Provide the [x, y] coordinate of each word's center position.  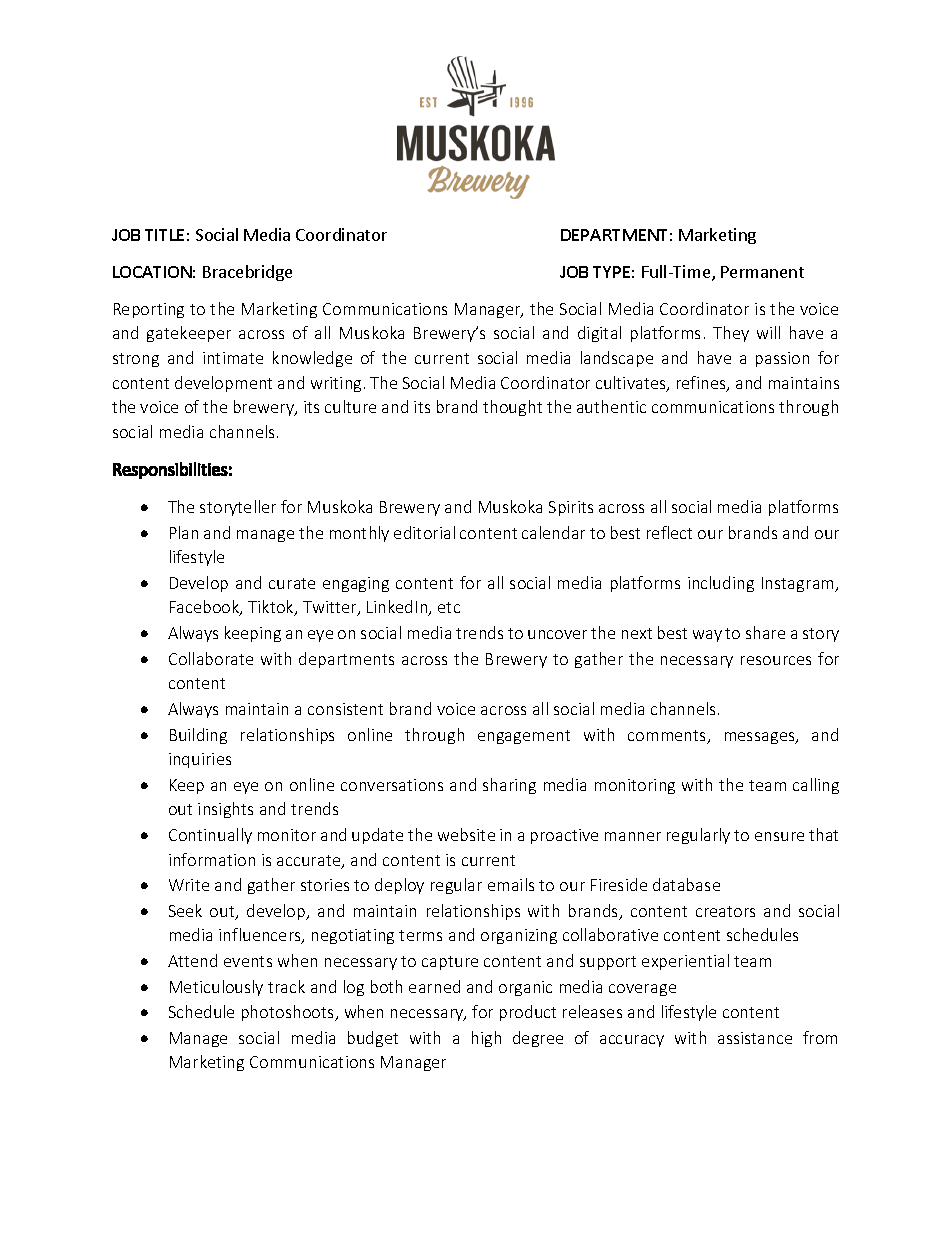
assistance [755, 1038]
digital [599, 334]
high [486, 1039]
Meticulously [216, 988]
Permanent [762, 272]
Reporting [149, 310]
